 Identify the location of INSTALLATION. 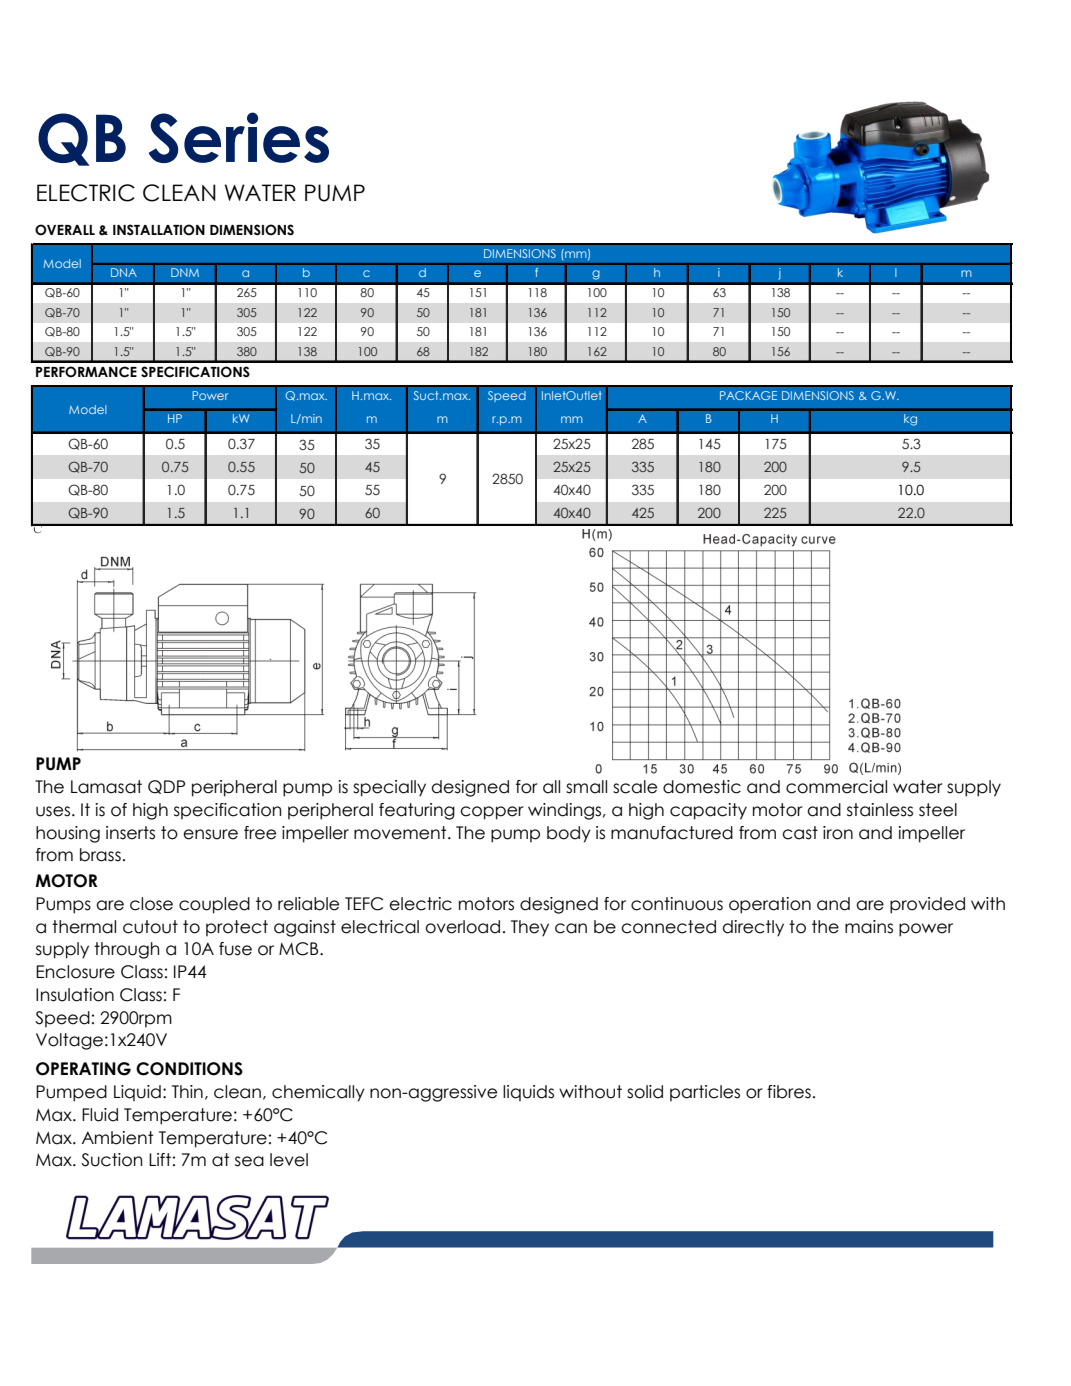
(159, 230).
